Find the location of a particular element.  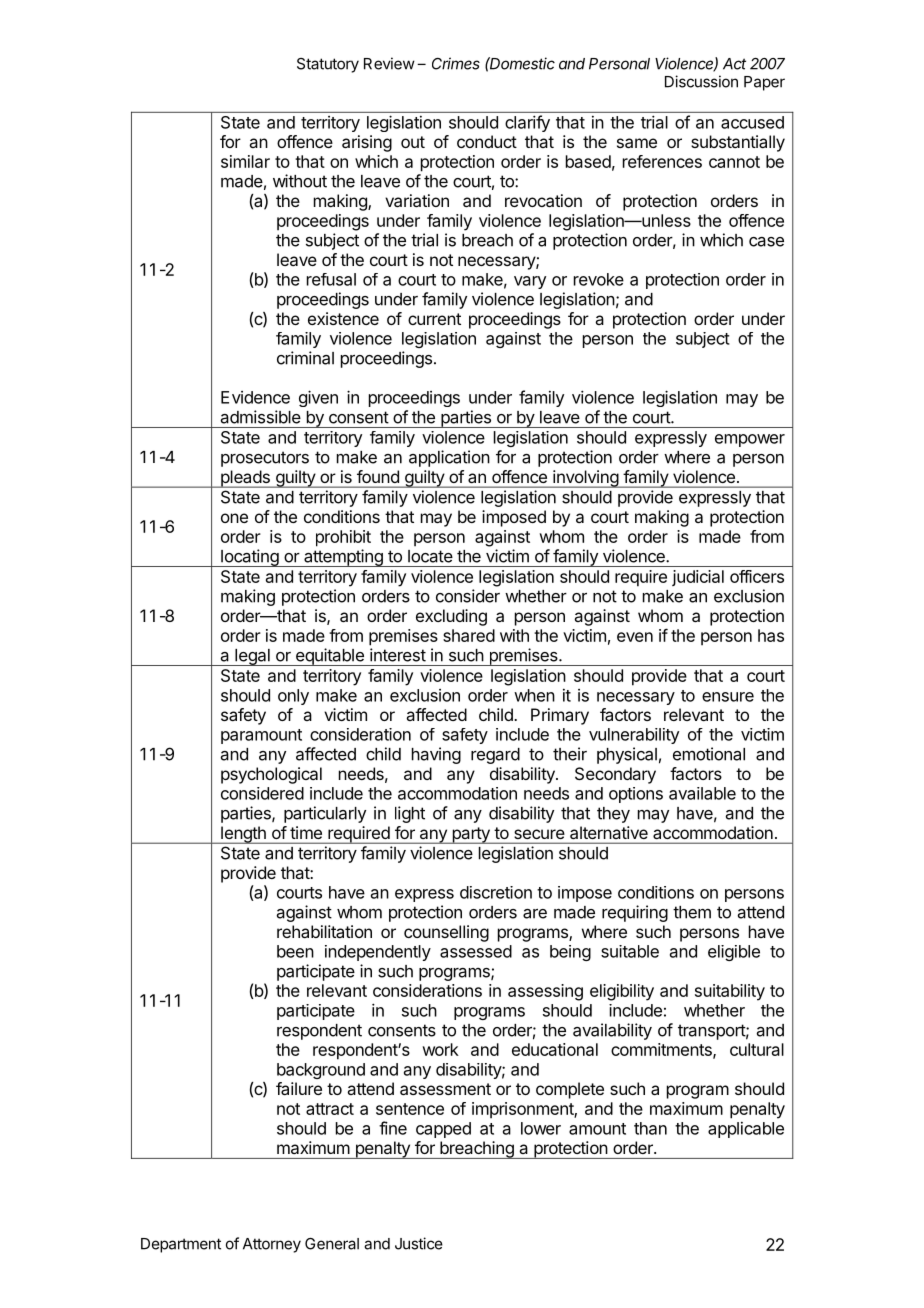

Justice is located at coordinates (419, 1243).
